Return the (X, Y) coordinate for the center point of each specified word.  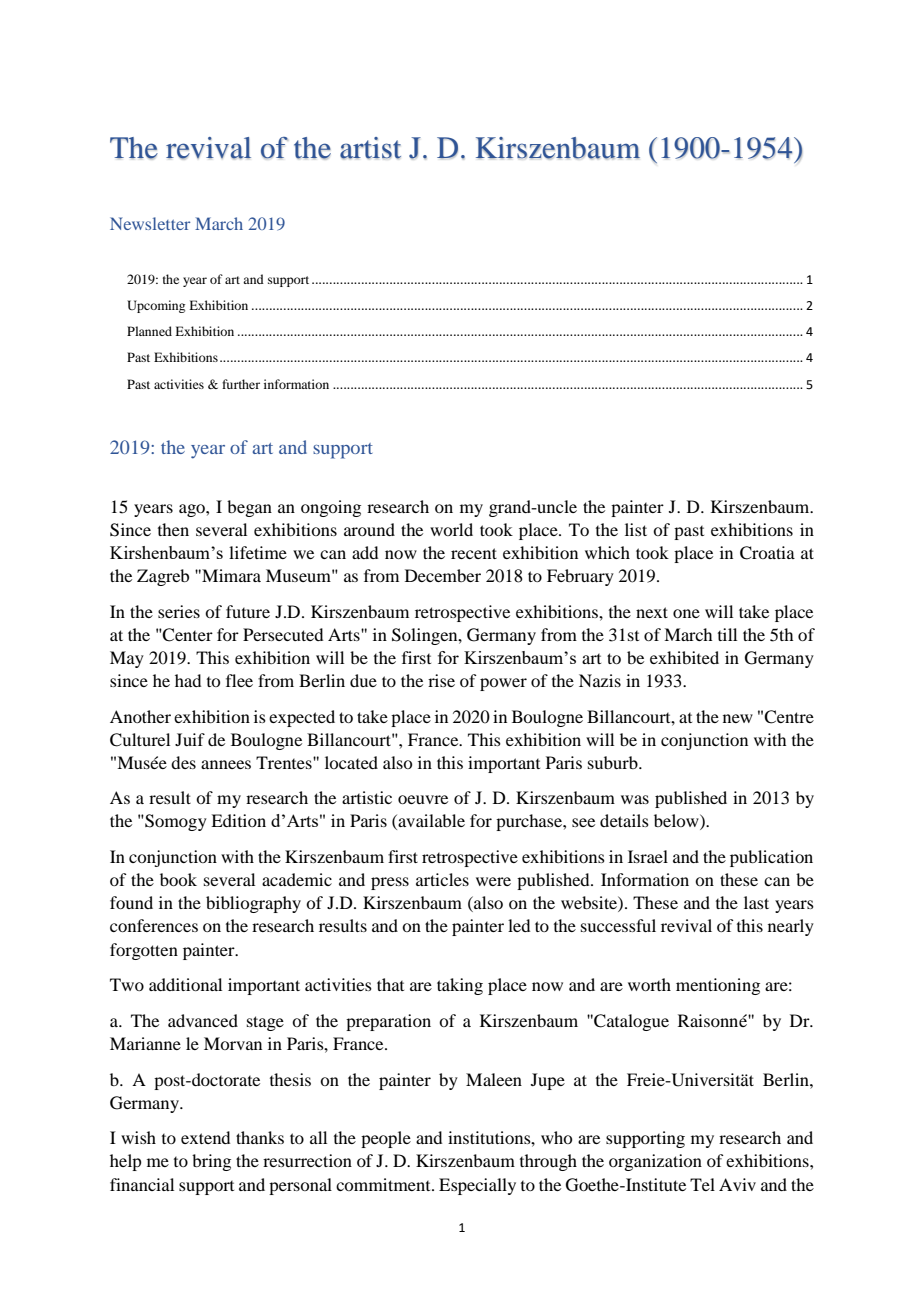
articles (442, 879)
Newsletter (150, 223)
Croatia (767, 553)
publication (771, 858)
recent (474, 553)
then (173, 529)
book (178, 879)
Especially (477, 1186)
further (241, 384)
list (636, 529)
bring (211, 1162)
